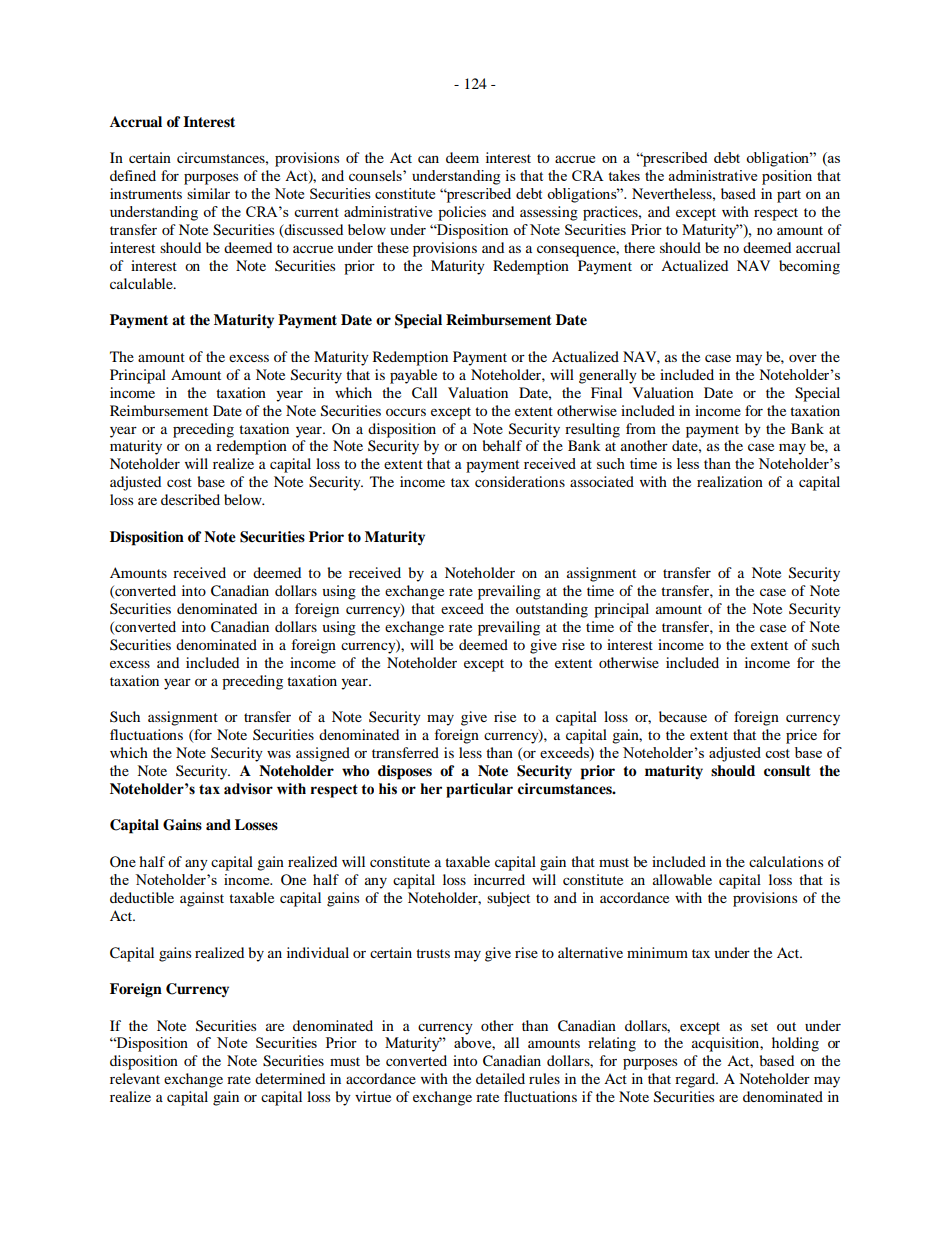 This screenshot has height=1233, width=952. Describe the element at coordinates (208, 193) in the screenshot. I see `similar` at that location.
